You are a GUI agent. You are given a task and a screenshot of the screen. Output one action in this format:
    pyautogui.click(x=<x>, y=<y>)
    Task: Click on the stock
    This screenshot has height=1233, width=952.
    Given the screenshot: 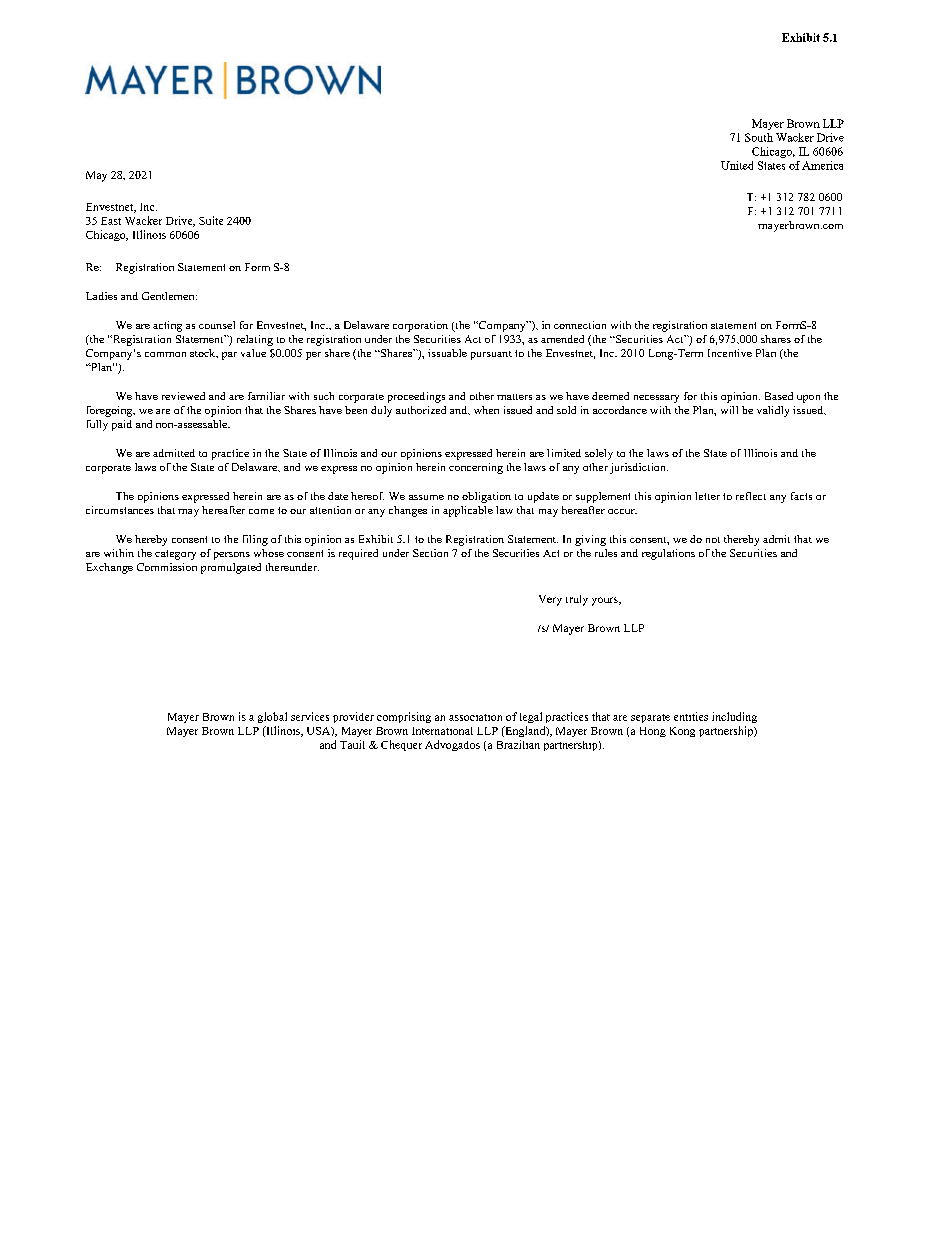 What is the action you would take?
    pyautogui.click(x=204, y=353)
